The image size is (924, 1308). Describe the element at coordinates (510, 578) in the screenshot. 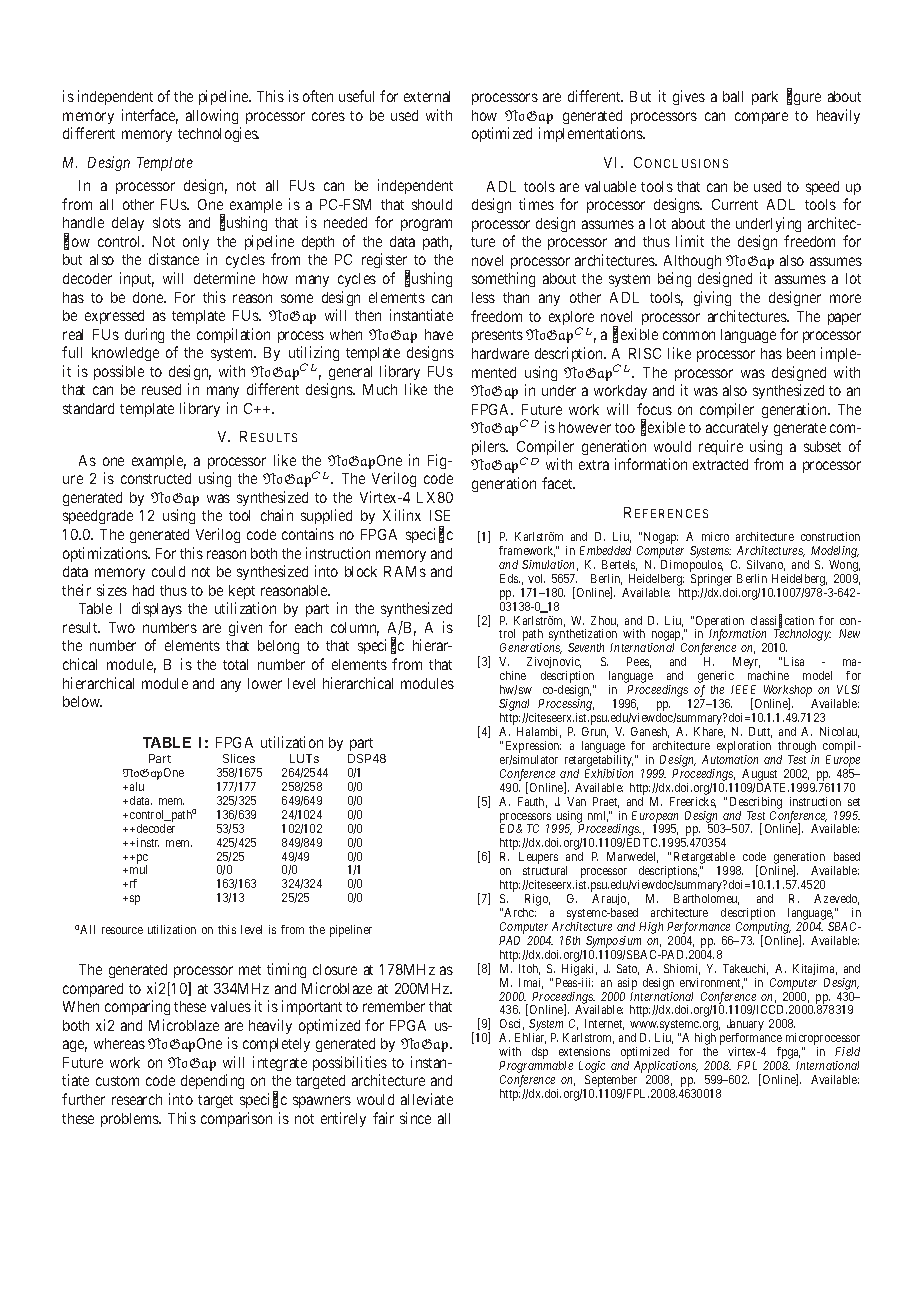

I see `Eds` at that location.
